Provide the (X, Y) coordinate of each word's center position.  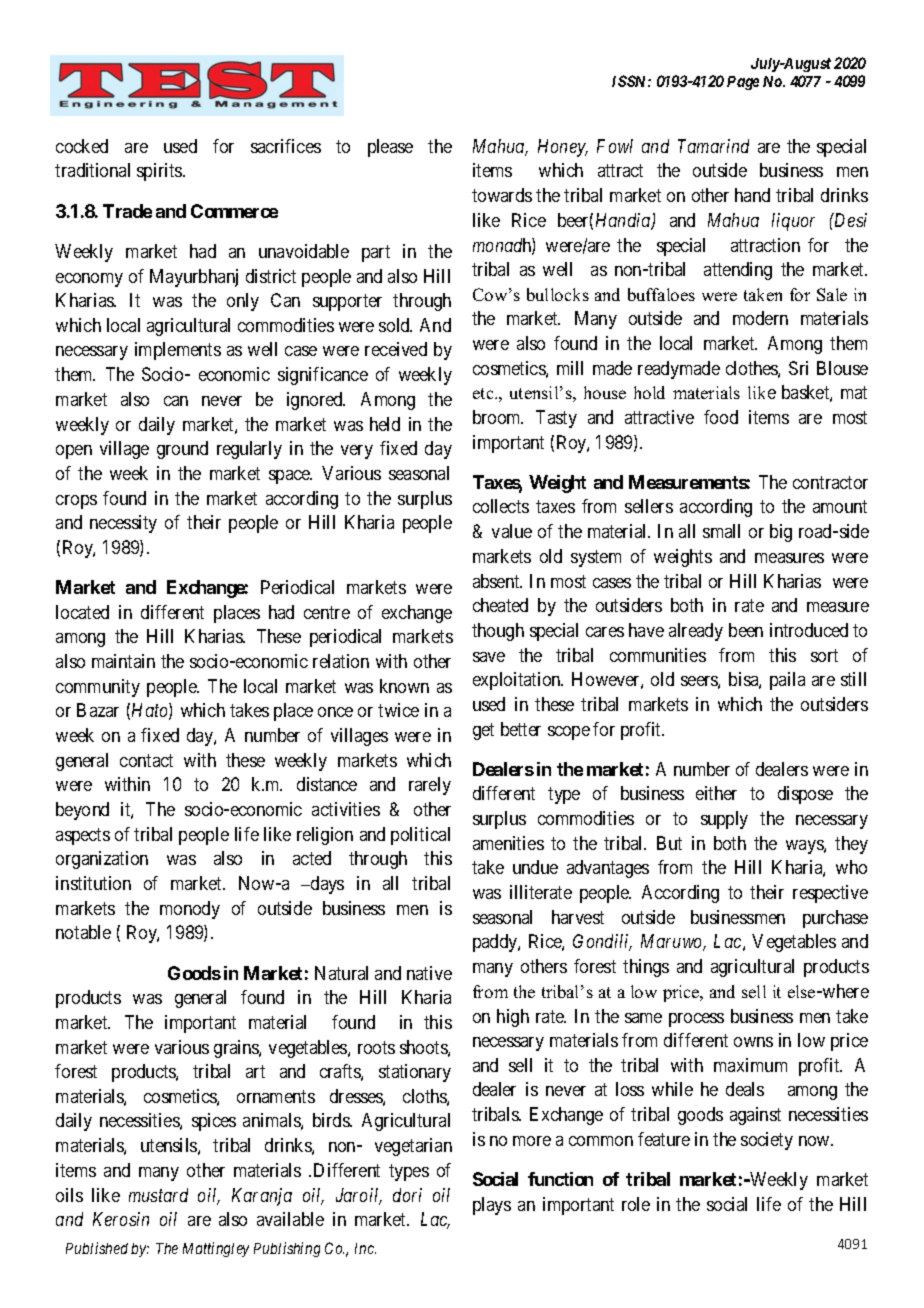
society (767, 1141)
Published (97, 1248)
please (390, 148)
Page (743, 83)
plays (492, 1206)
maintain (123, 661)
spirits (160, 172)
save (489, 657)
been (746, 630)
